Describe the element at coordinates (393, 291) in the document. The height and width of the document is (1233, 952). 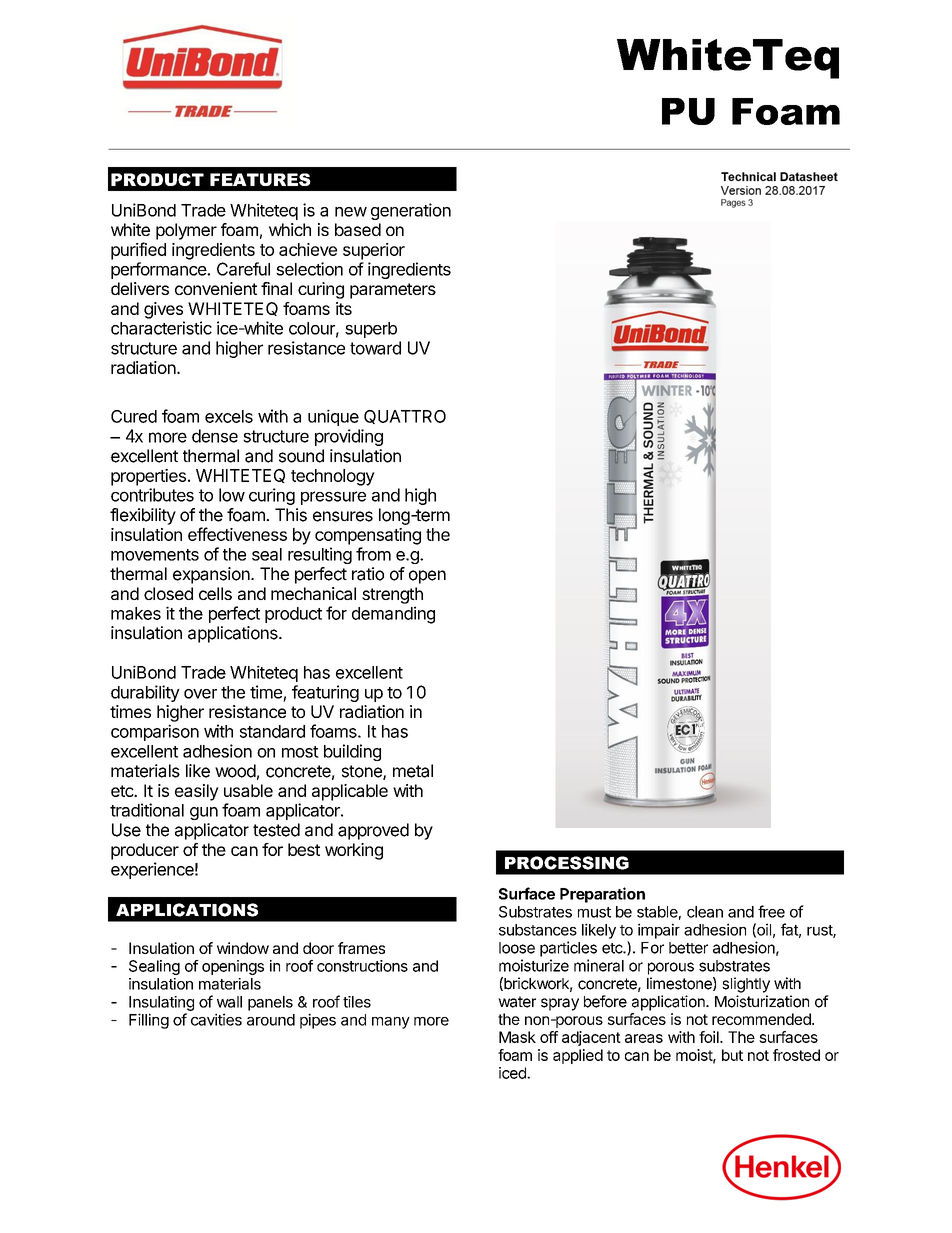
I see `parameters` at that location.
